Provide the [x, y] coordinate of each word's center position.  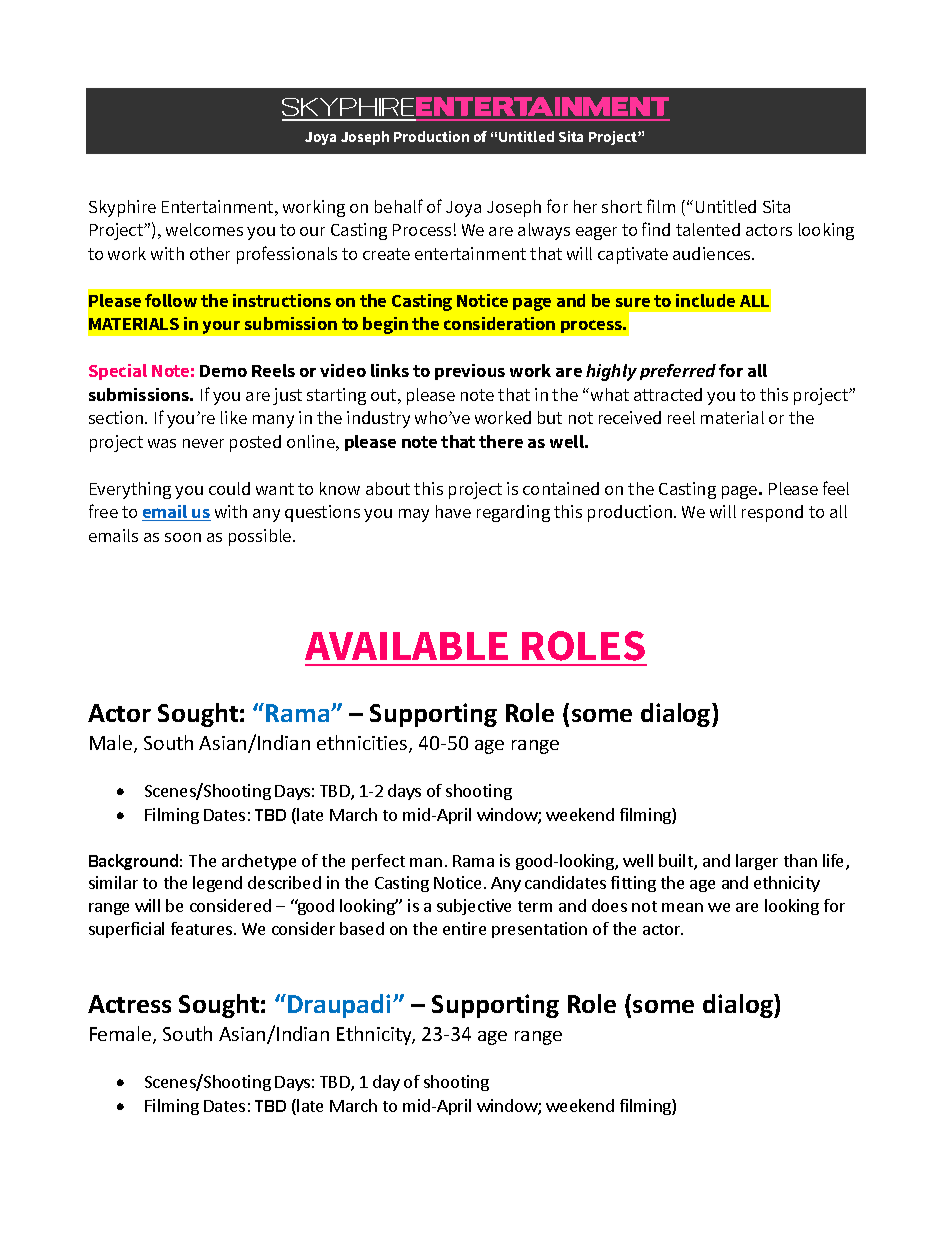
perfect [378, 862]
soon [183, 537]
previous [470, 372]
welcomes [204, 229]
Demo [223, 371]
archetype [259, 862]
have [453, 511]
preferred [678, 372]
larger [757, 862]
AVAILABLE [406, 646]
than [800, 860]
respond [772, 513]
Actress [129, 1004]
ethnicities [363, 744]
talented [708, 229]
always [544, 231]
